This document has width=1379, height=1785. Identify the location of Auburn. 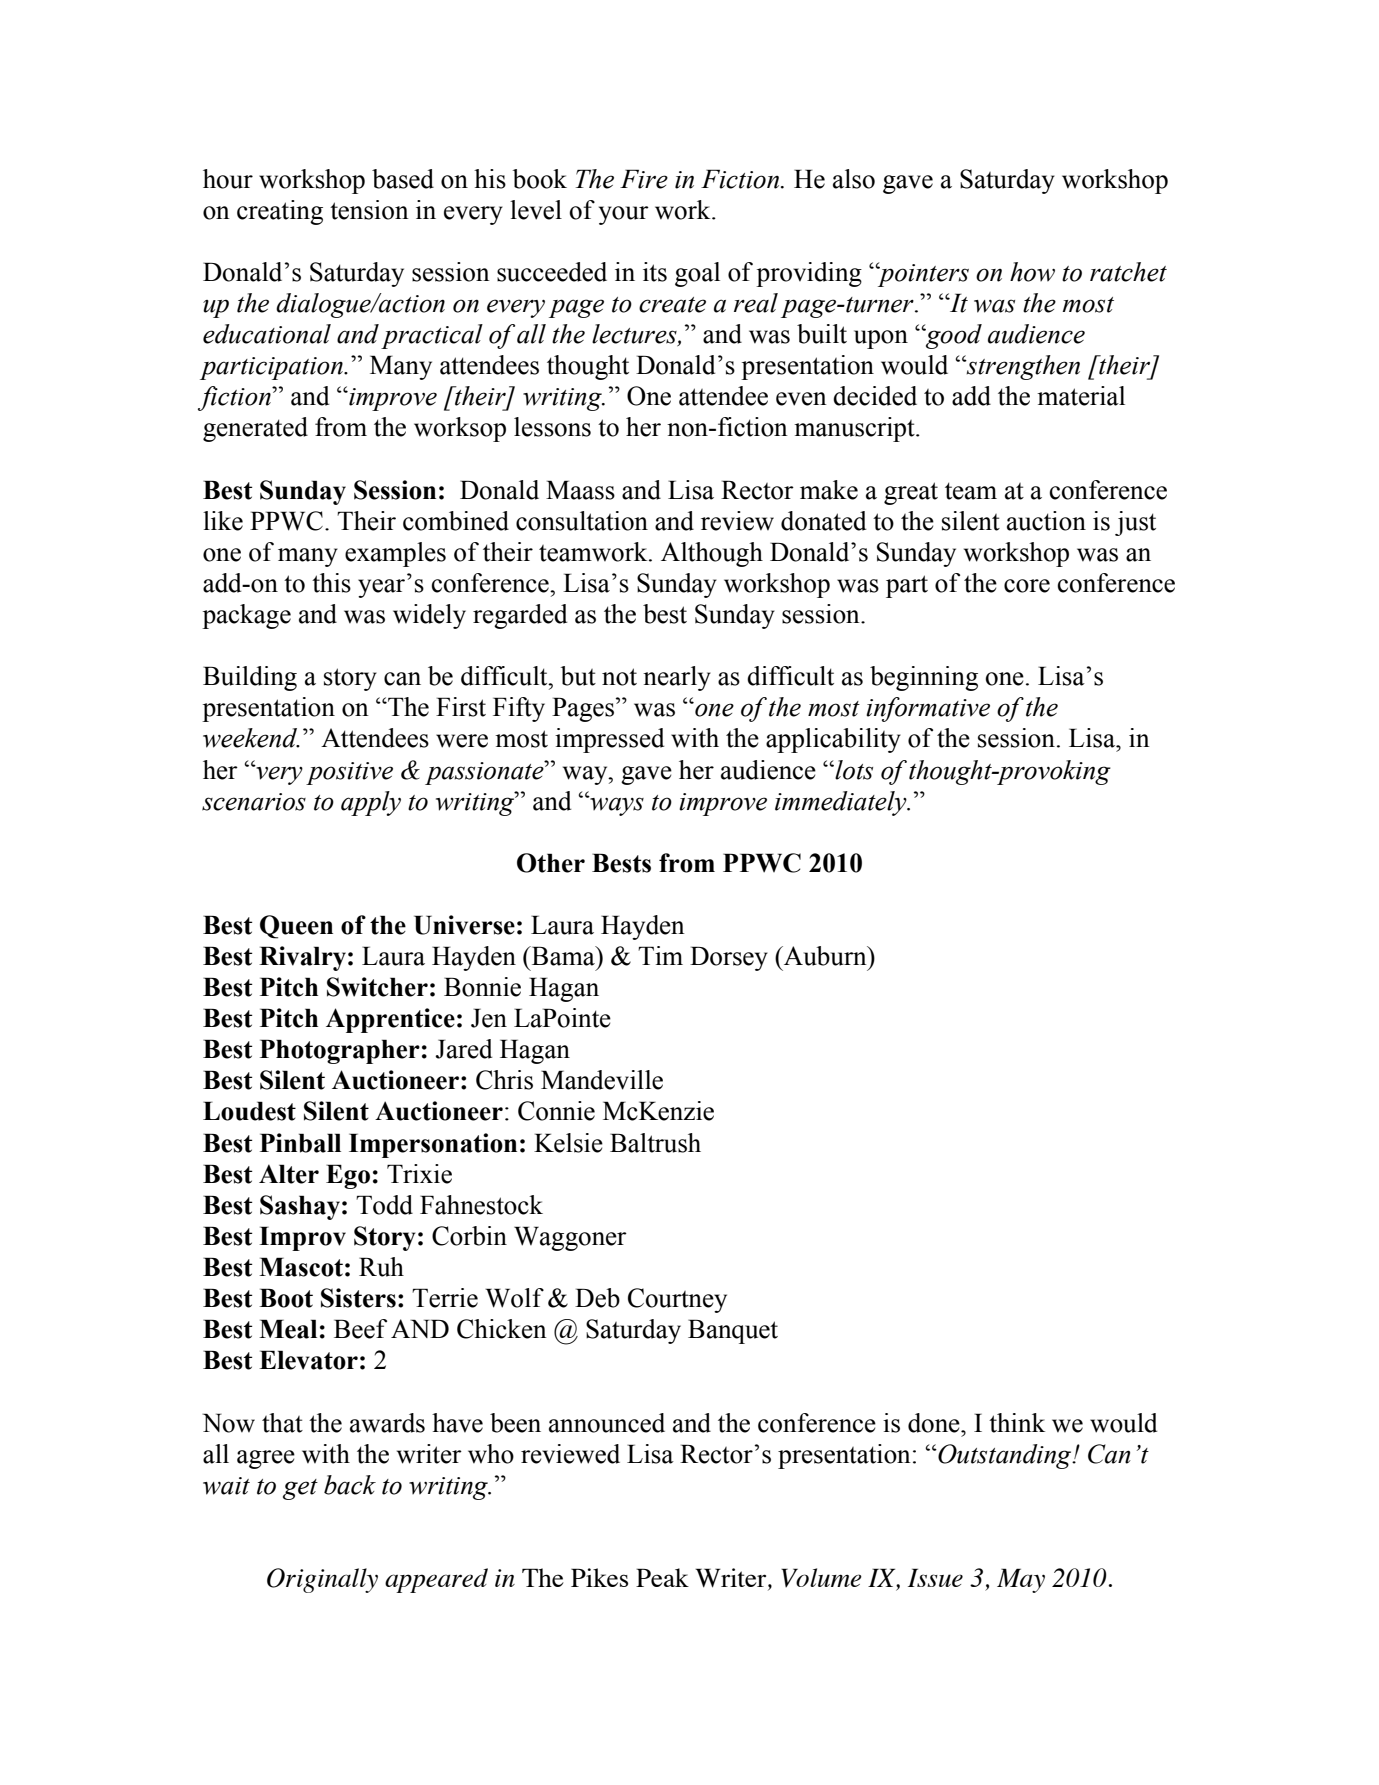
(825, 956).
